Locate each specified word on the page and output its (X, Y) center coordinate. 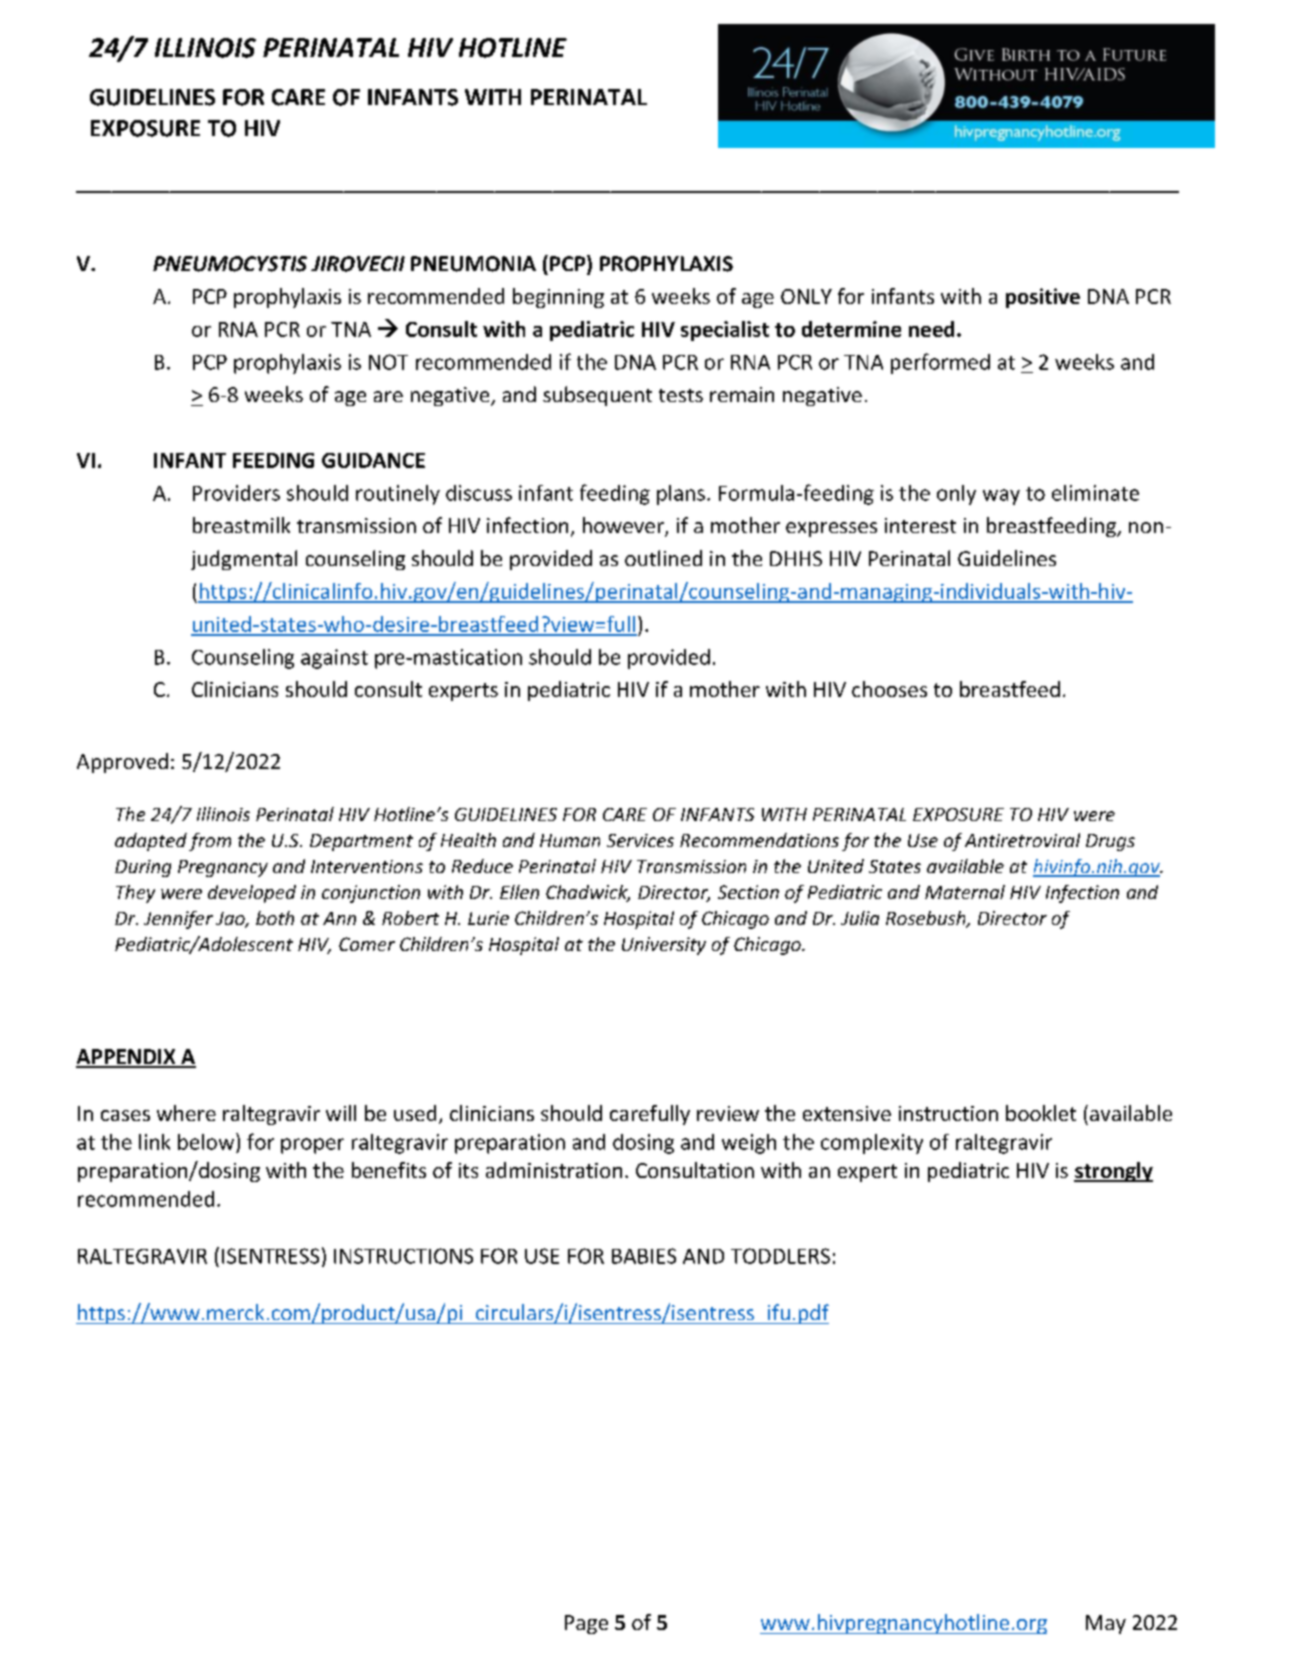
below (207, 1141)
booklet (1041, 1113)
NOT (388, 362)
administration (554, 1170)
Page (586, 1624)
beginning (558, 298)
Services (640, 840)
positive (1043, 298)
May (1106, 1624)
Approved (122, 763)
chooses (889, 689)
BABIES (644, 1256)
